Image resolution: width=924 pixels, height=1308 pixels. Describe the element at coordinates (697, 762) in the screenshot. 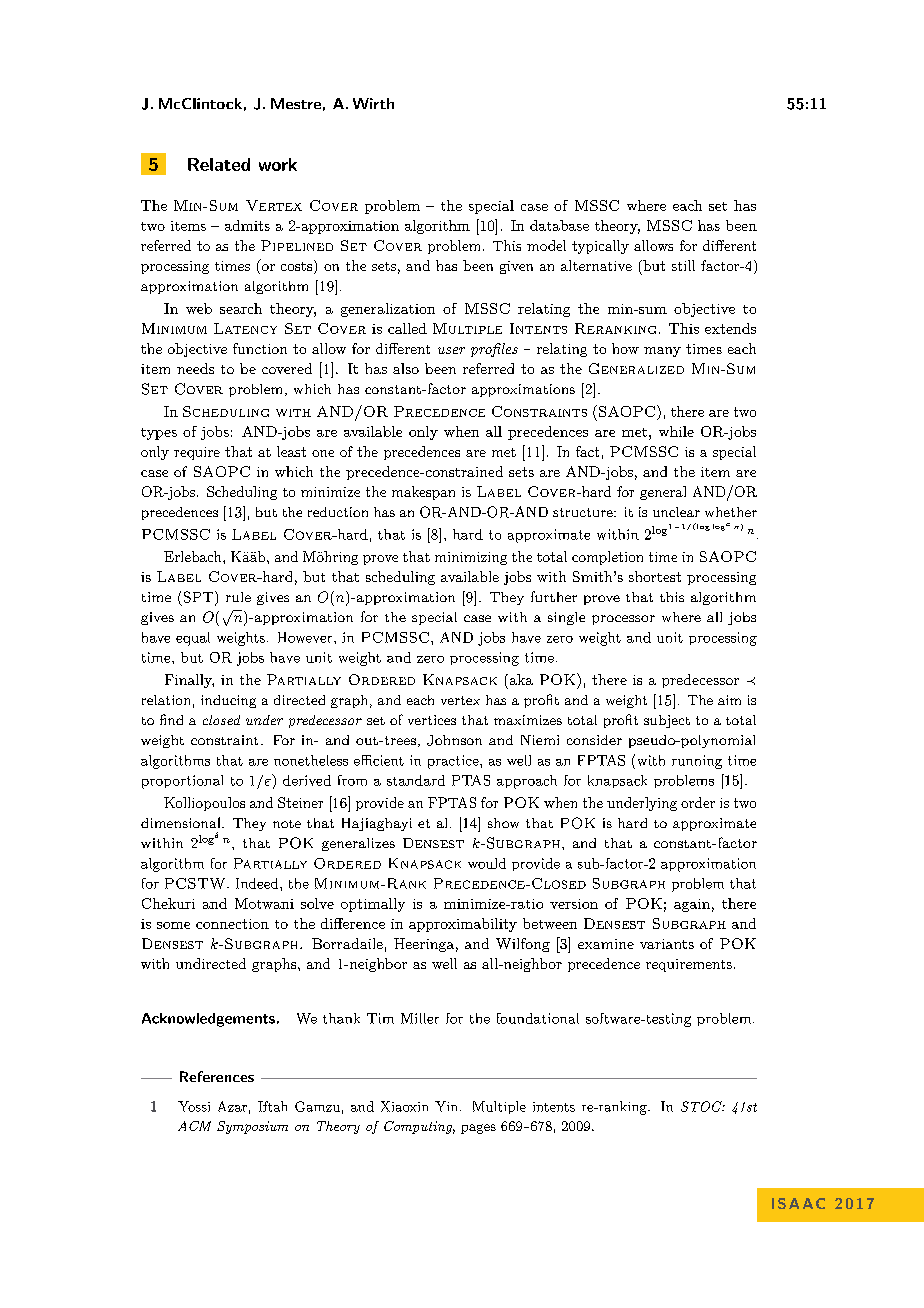

I see `running` at that location.
